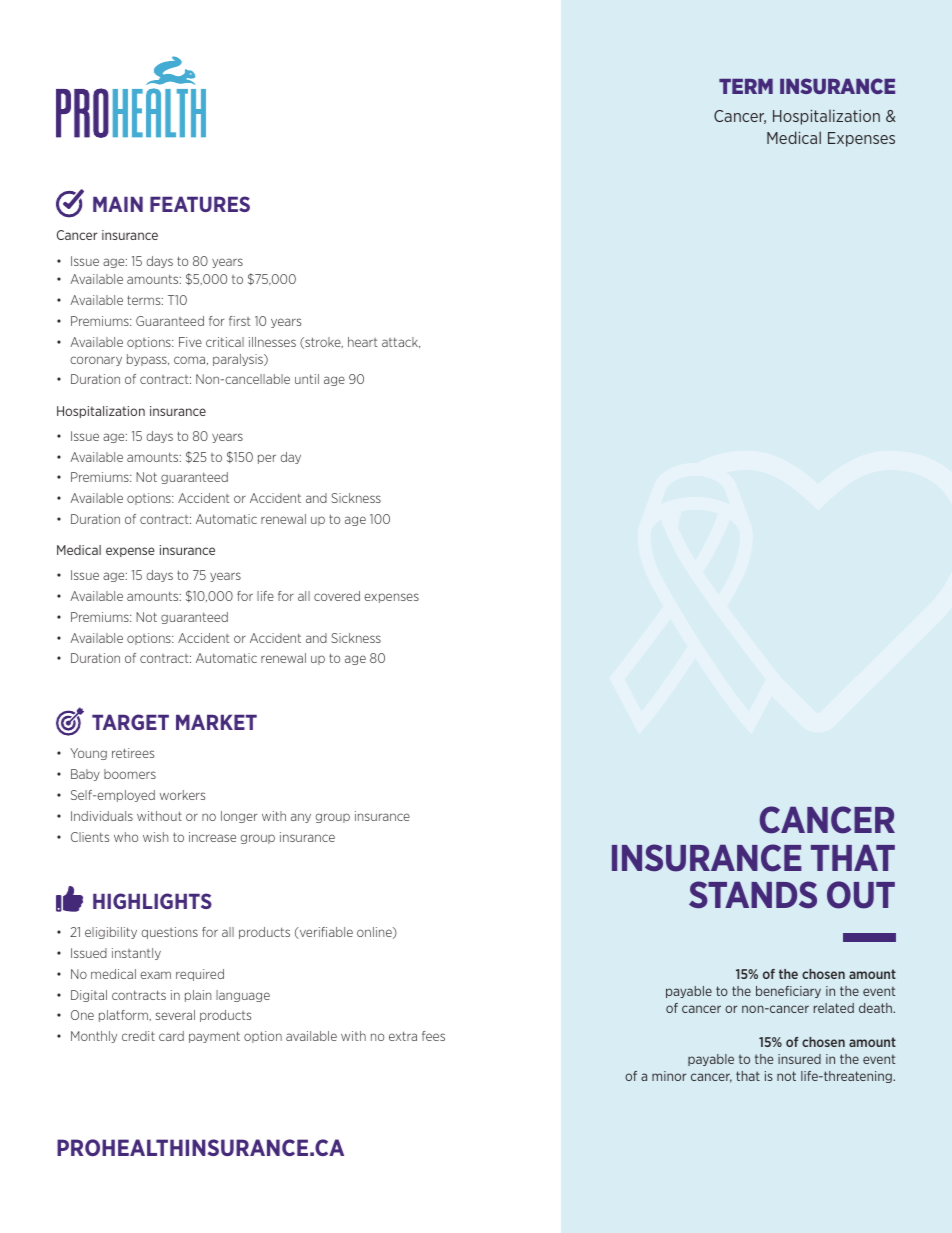 The image size is (952, 1233). Describe the element at coordinates (171, 1036) in the screenshot. I see `card` at that location.
